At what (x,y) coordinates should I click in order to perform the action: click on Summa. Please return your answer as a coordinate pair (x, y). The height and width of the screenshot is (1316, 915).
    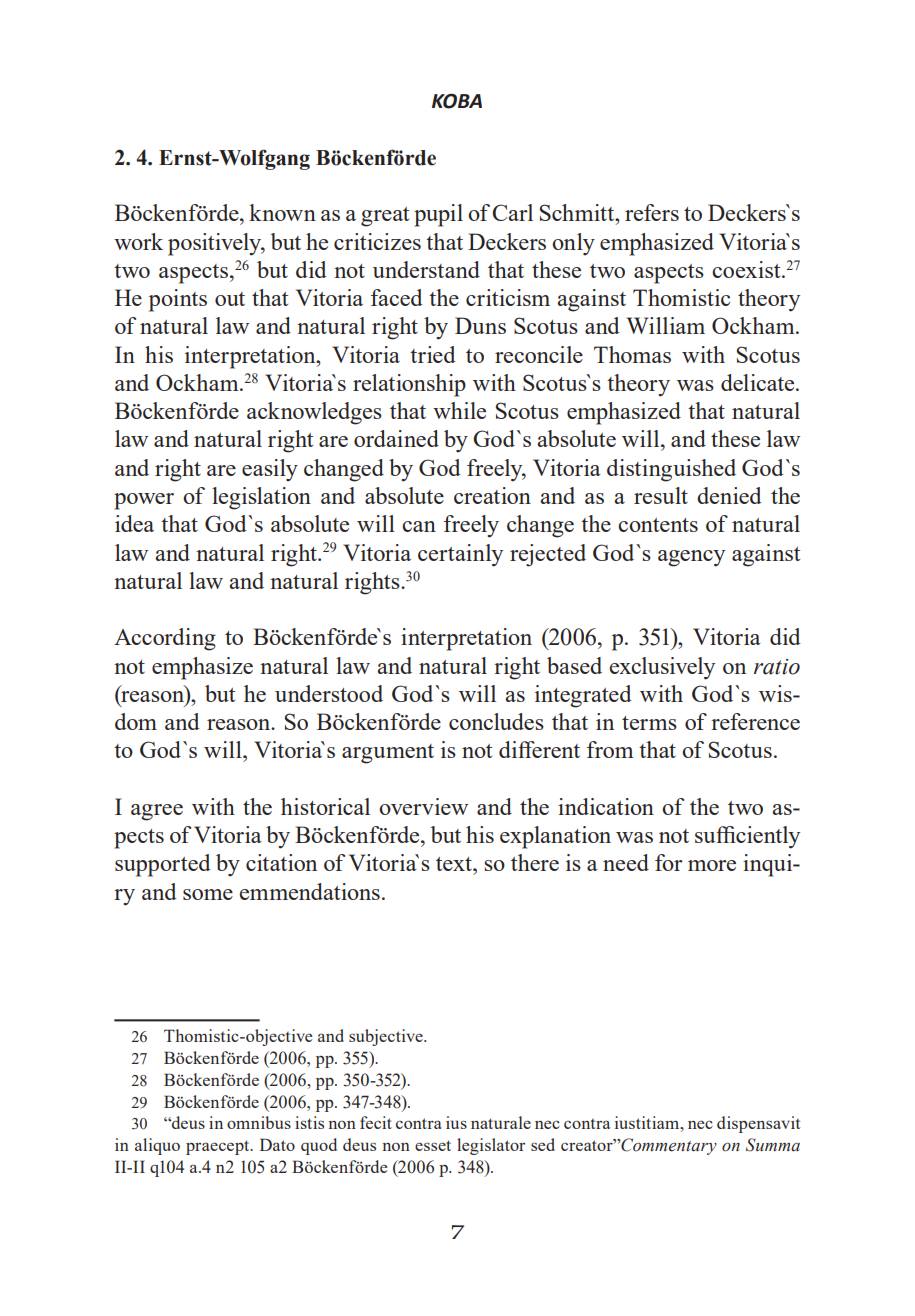
    Looking at the image, I should click on (773, 1145).
